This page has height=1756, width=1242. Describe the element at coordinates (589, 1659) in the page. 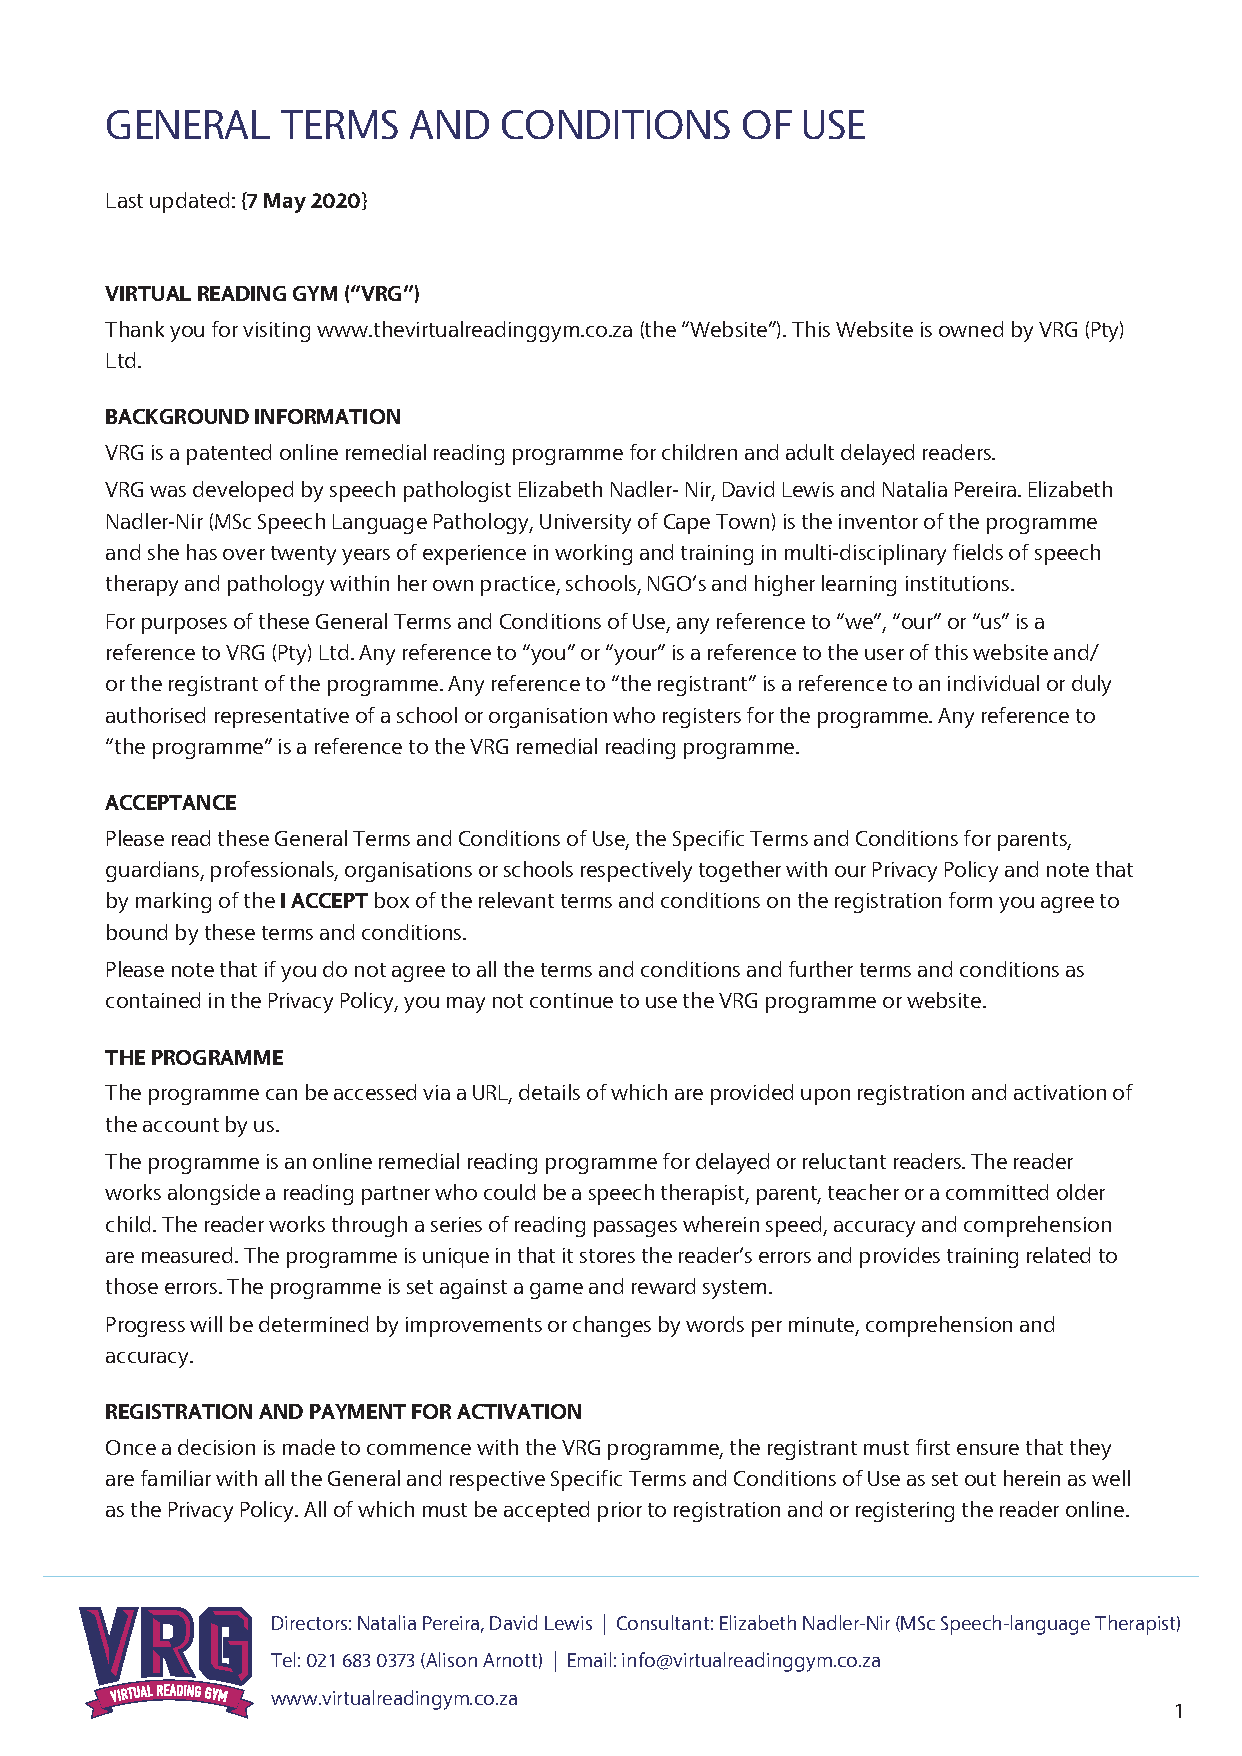

I see `Email` at that location.
